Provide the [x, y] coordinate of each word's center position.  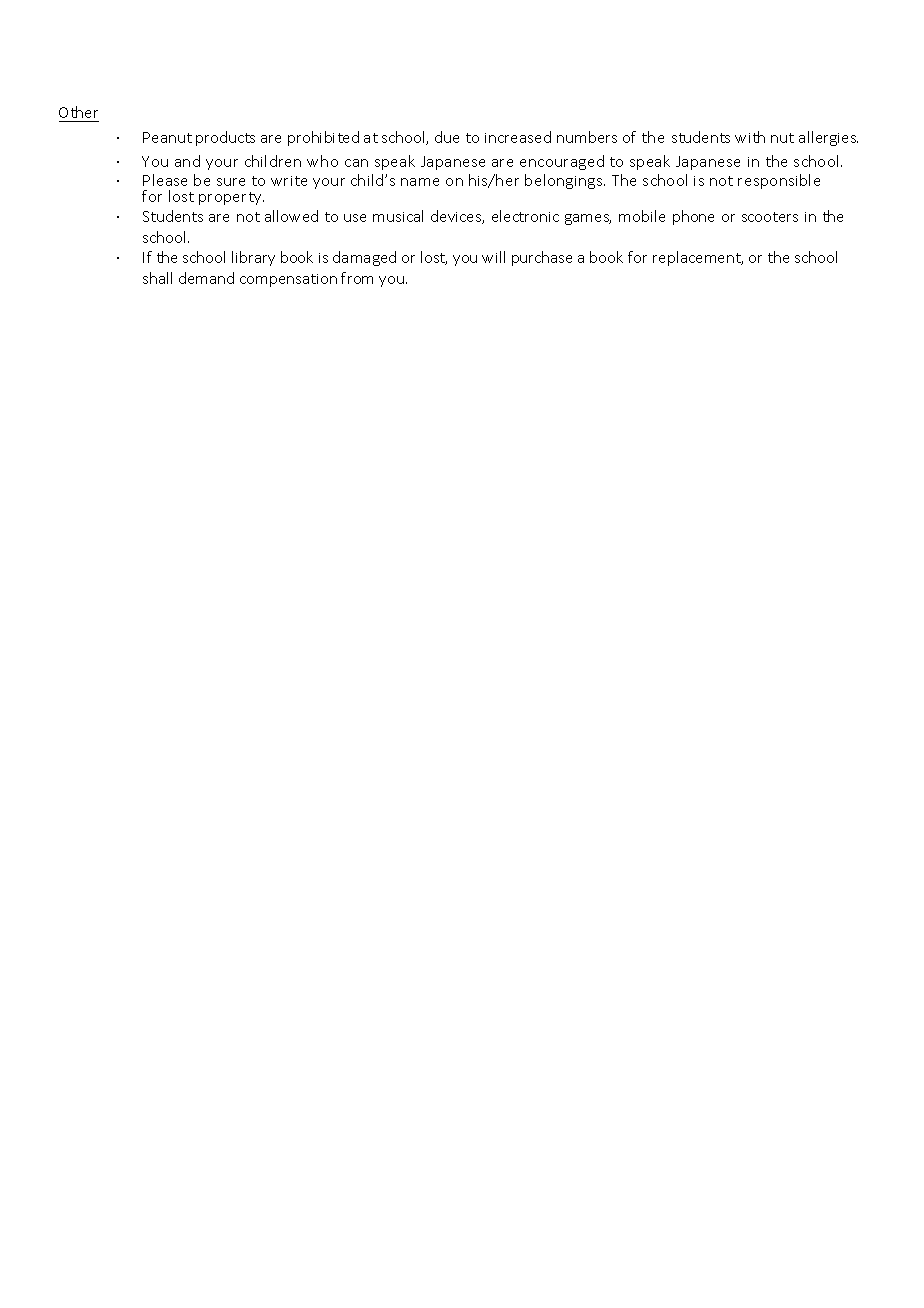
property [231, 198]
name [420, 182]
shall [157, 278]
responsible [779, 181]
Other [79, 114]
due [447, 137]
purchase [542, 258]
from [357, 278]
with [750, 137]
